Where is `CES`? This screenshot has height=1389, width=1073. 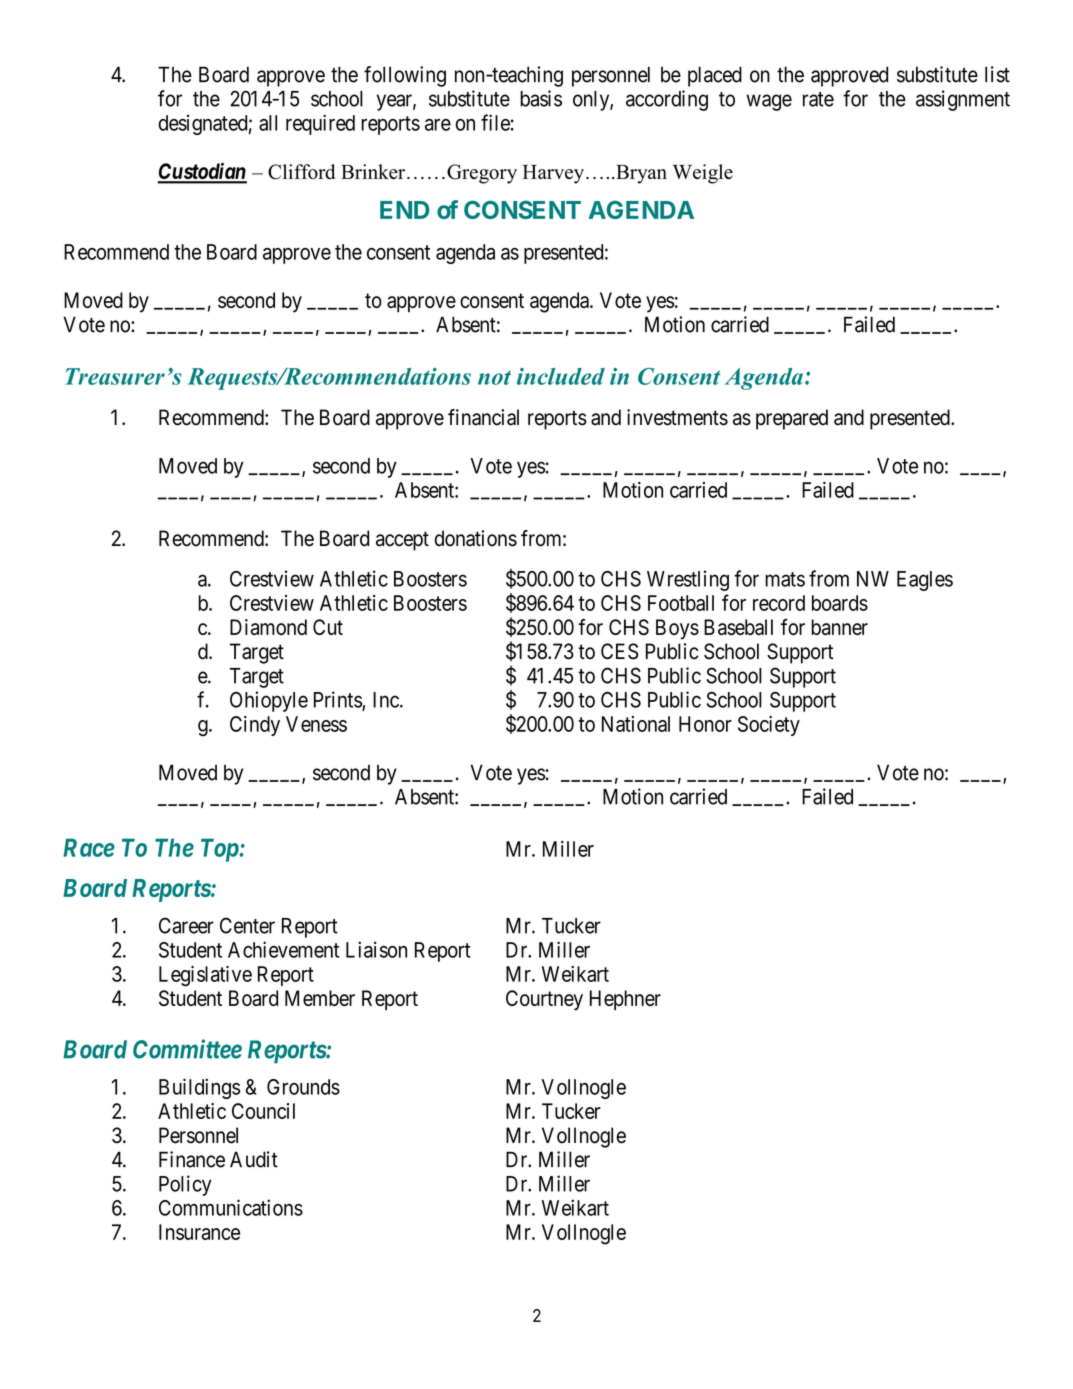 CES is located at coordinates (619, 651).
